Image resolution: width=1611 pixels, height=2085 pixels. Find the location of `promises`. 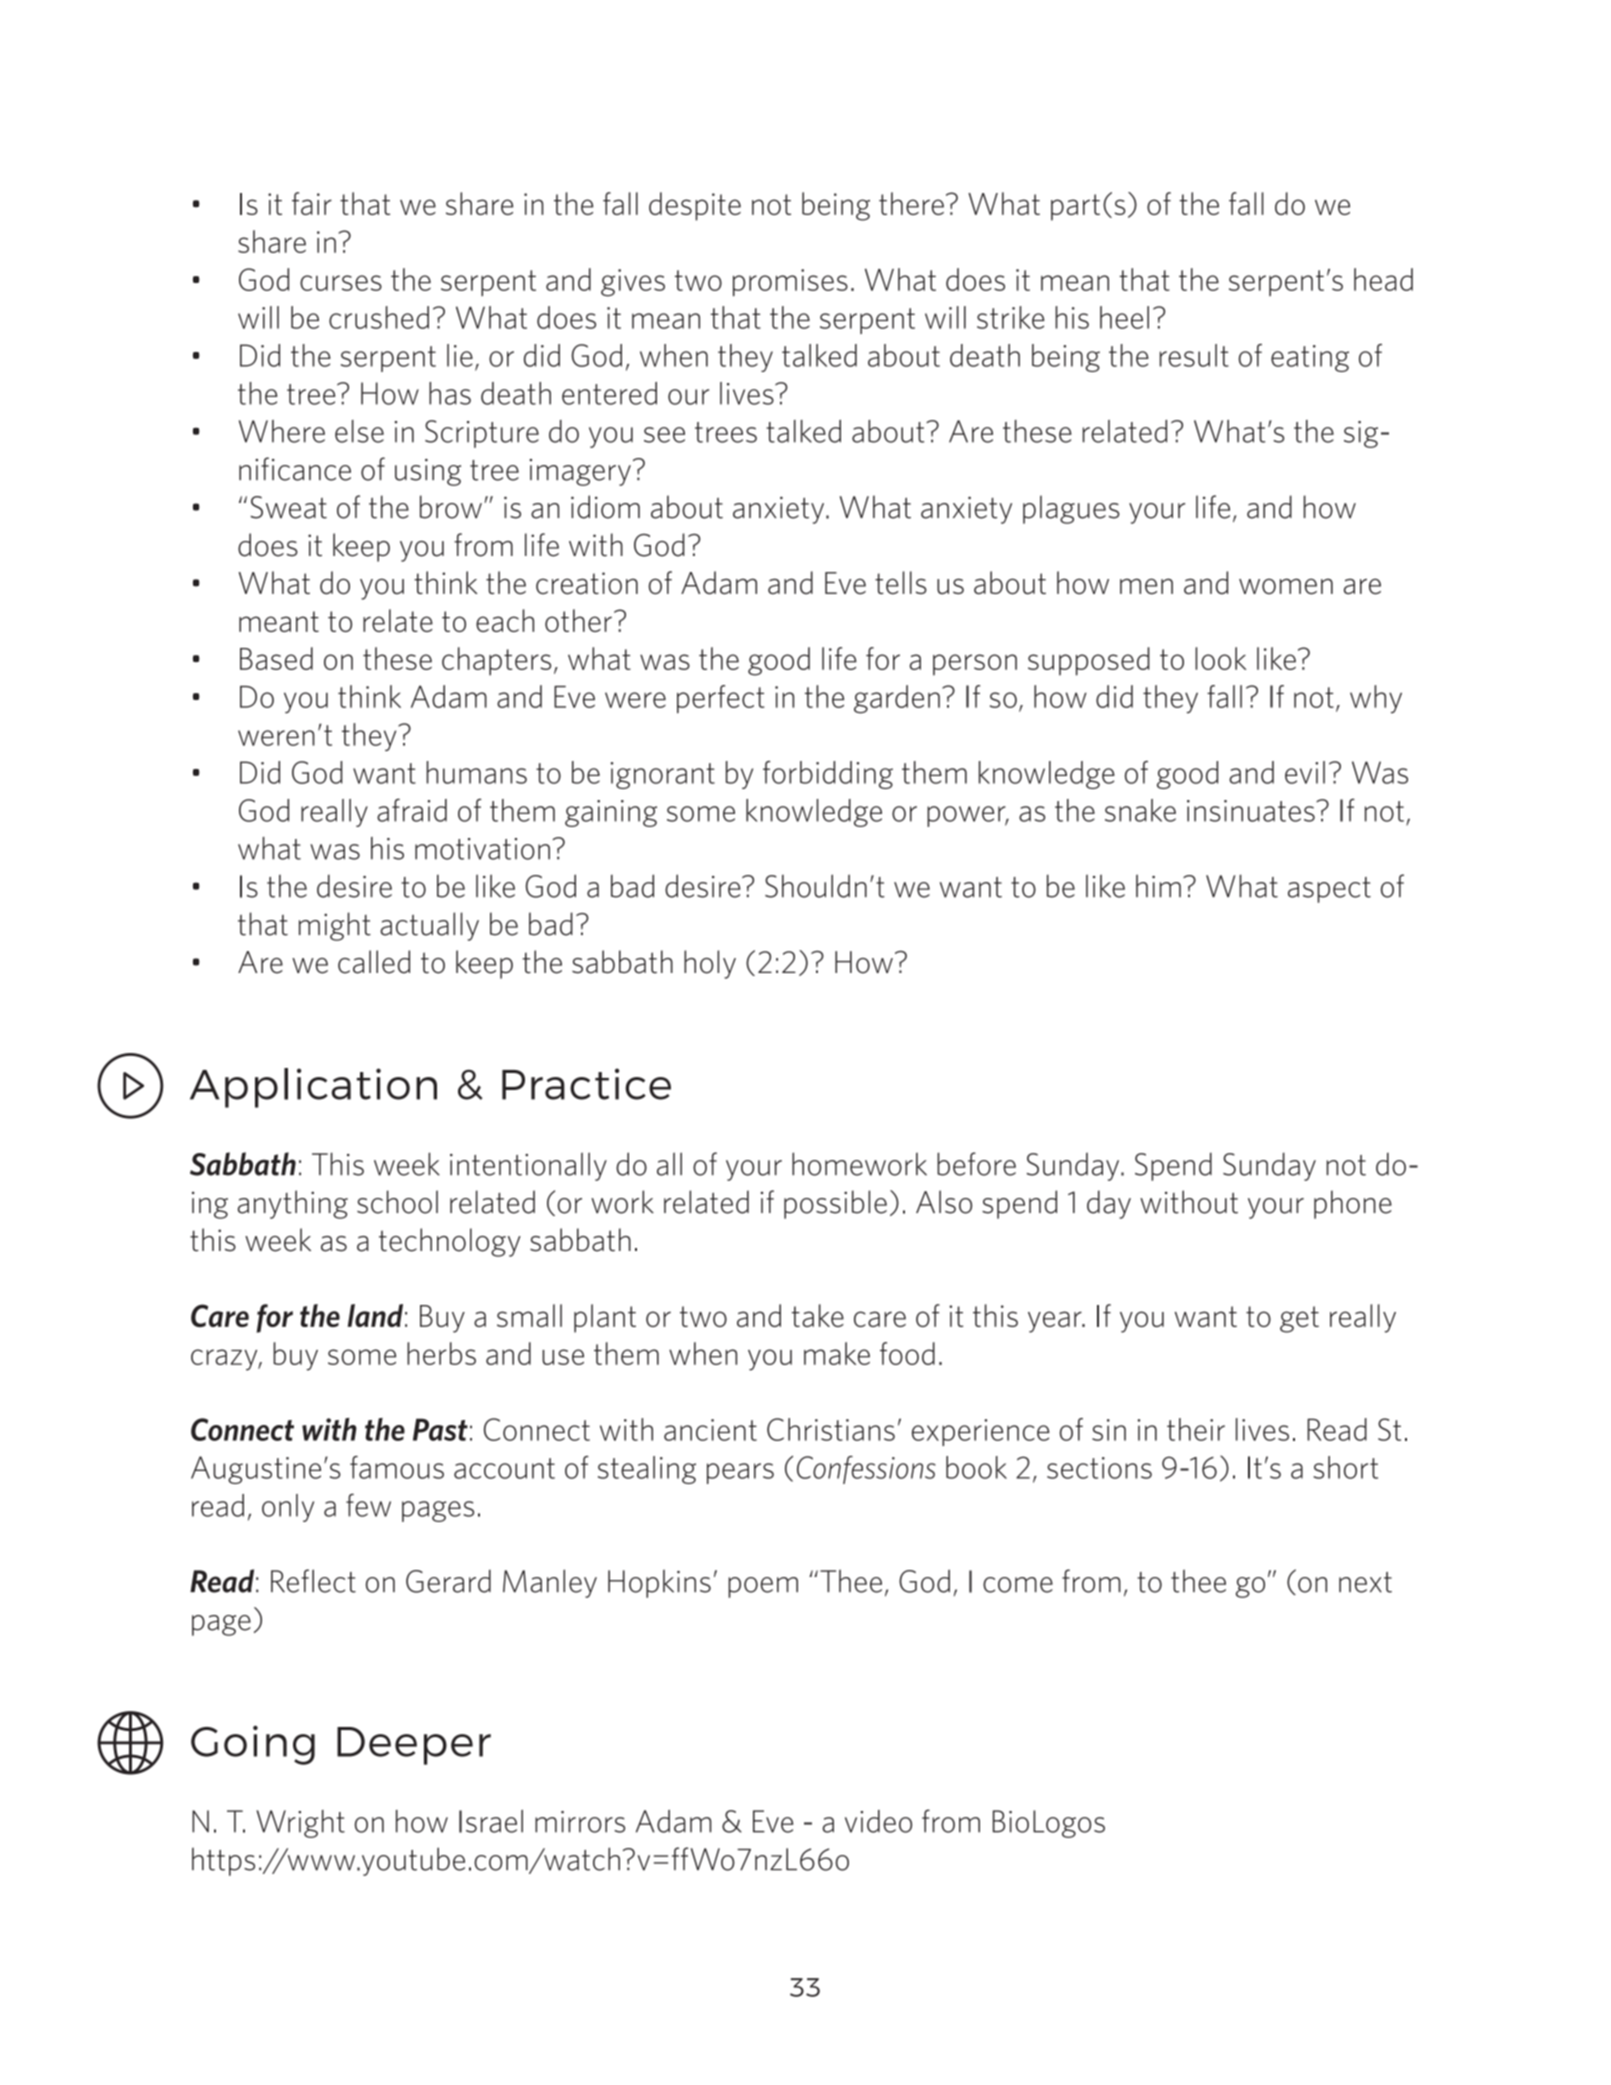

promises is located at coordinates (790, 283).
